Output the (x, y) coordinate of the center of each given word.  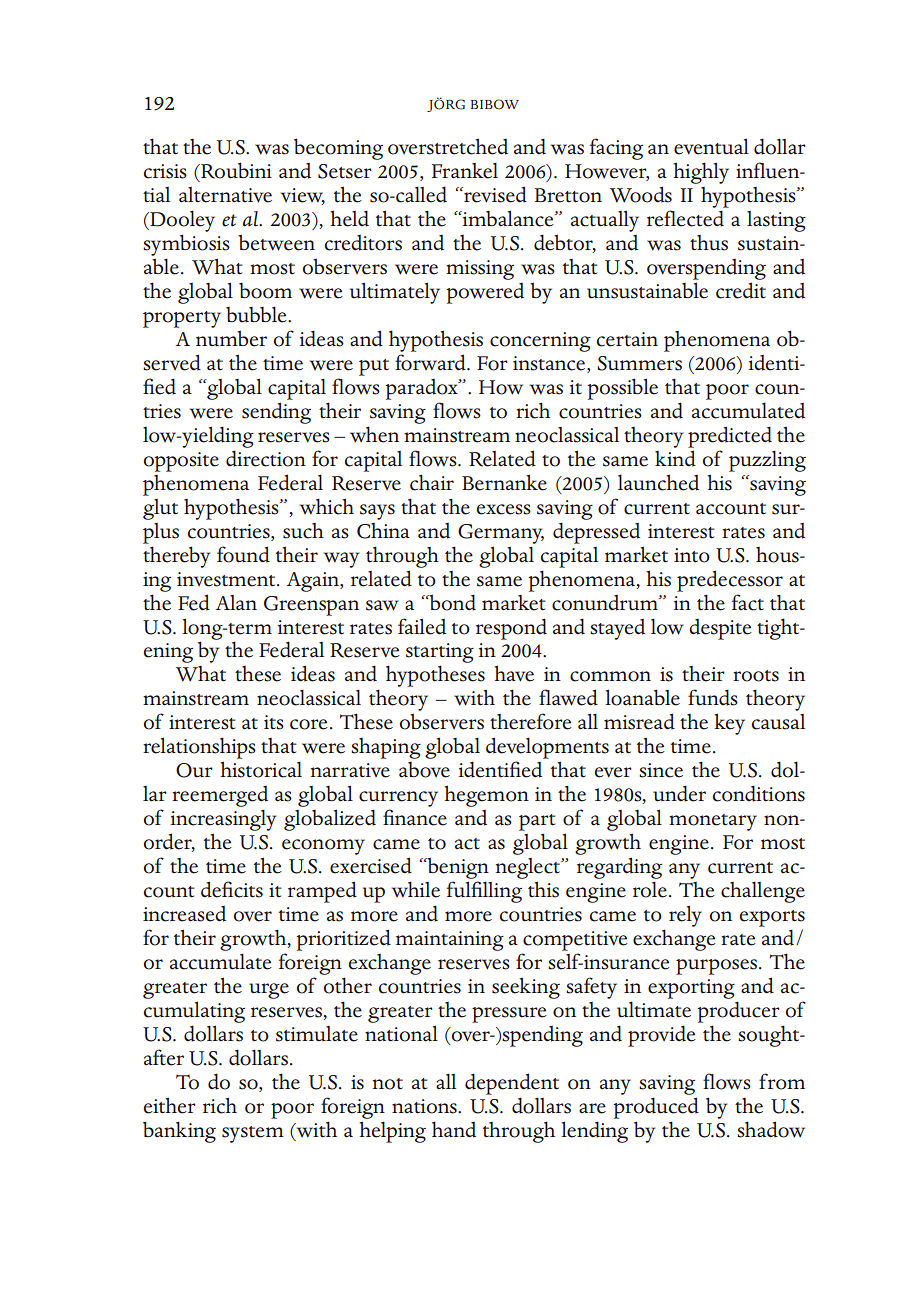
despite (720, 629)
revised (494, 194)
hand (454, 1129)
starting (440, 654)
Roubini (235, 170)
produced (656, 1108)
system (253, 1134)
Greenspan (311, 606)
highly (701, 173)
